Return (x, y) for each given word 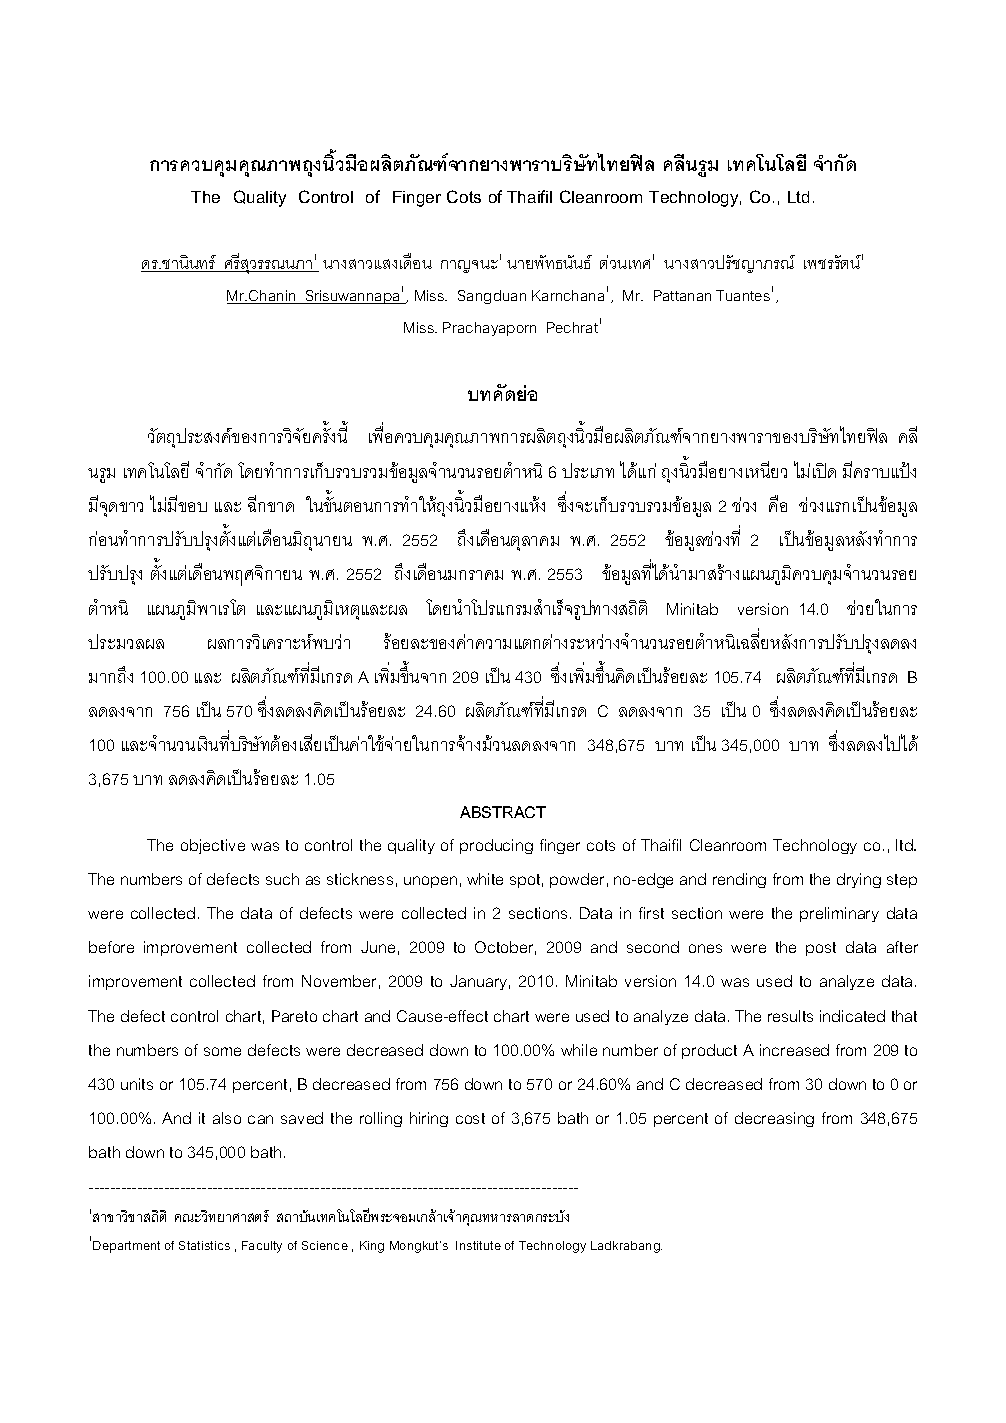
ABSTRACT (503, 812)
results (790, 1016)
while (579, 1050)
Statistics (204, 1245)
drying (859, 880)
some (222, 1051)
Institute (478, 1245)
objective (213, 846)
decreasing (774, 1119)
